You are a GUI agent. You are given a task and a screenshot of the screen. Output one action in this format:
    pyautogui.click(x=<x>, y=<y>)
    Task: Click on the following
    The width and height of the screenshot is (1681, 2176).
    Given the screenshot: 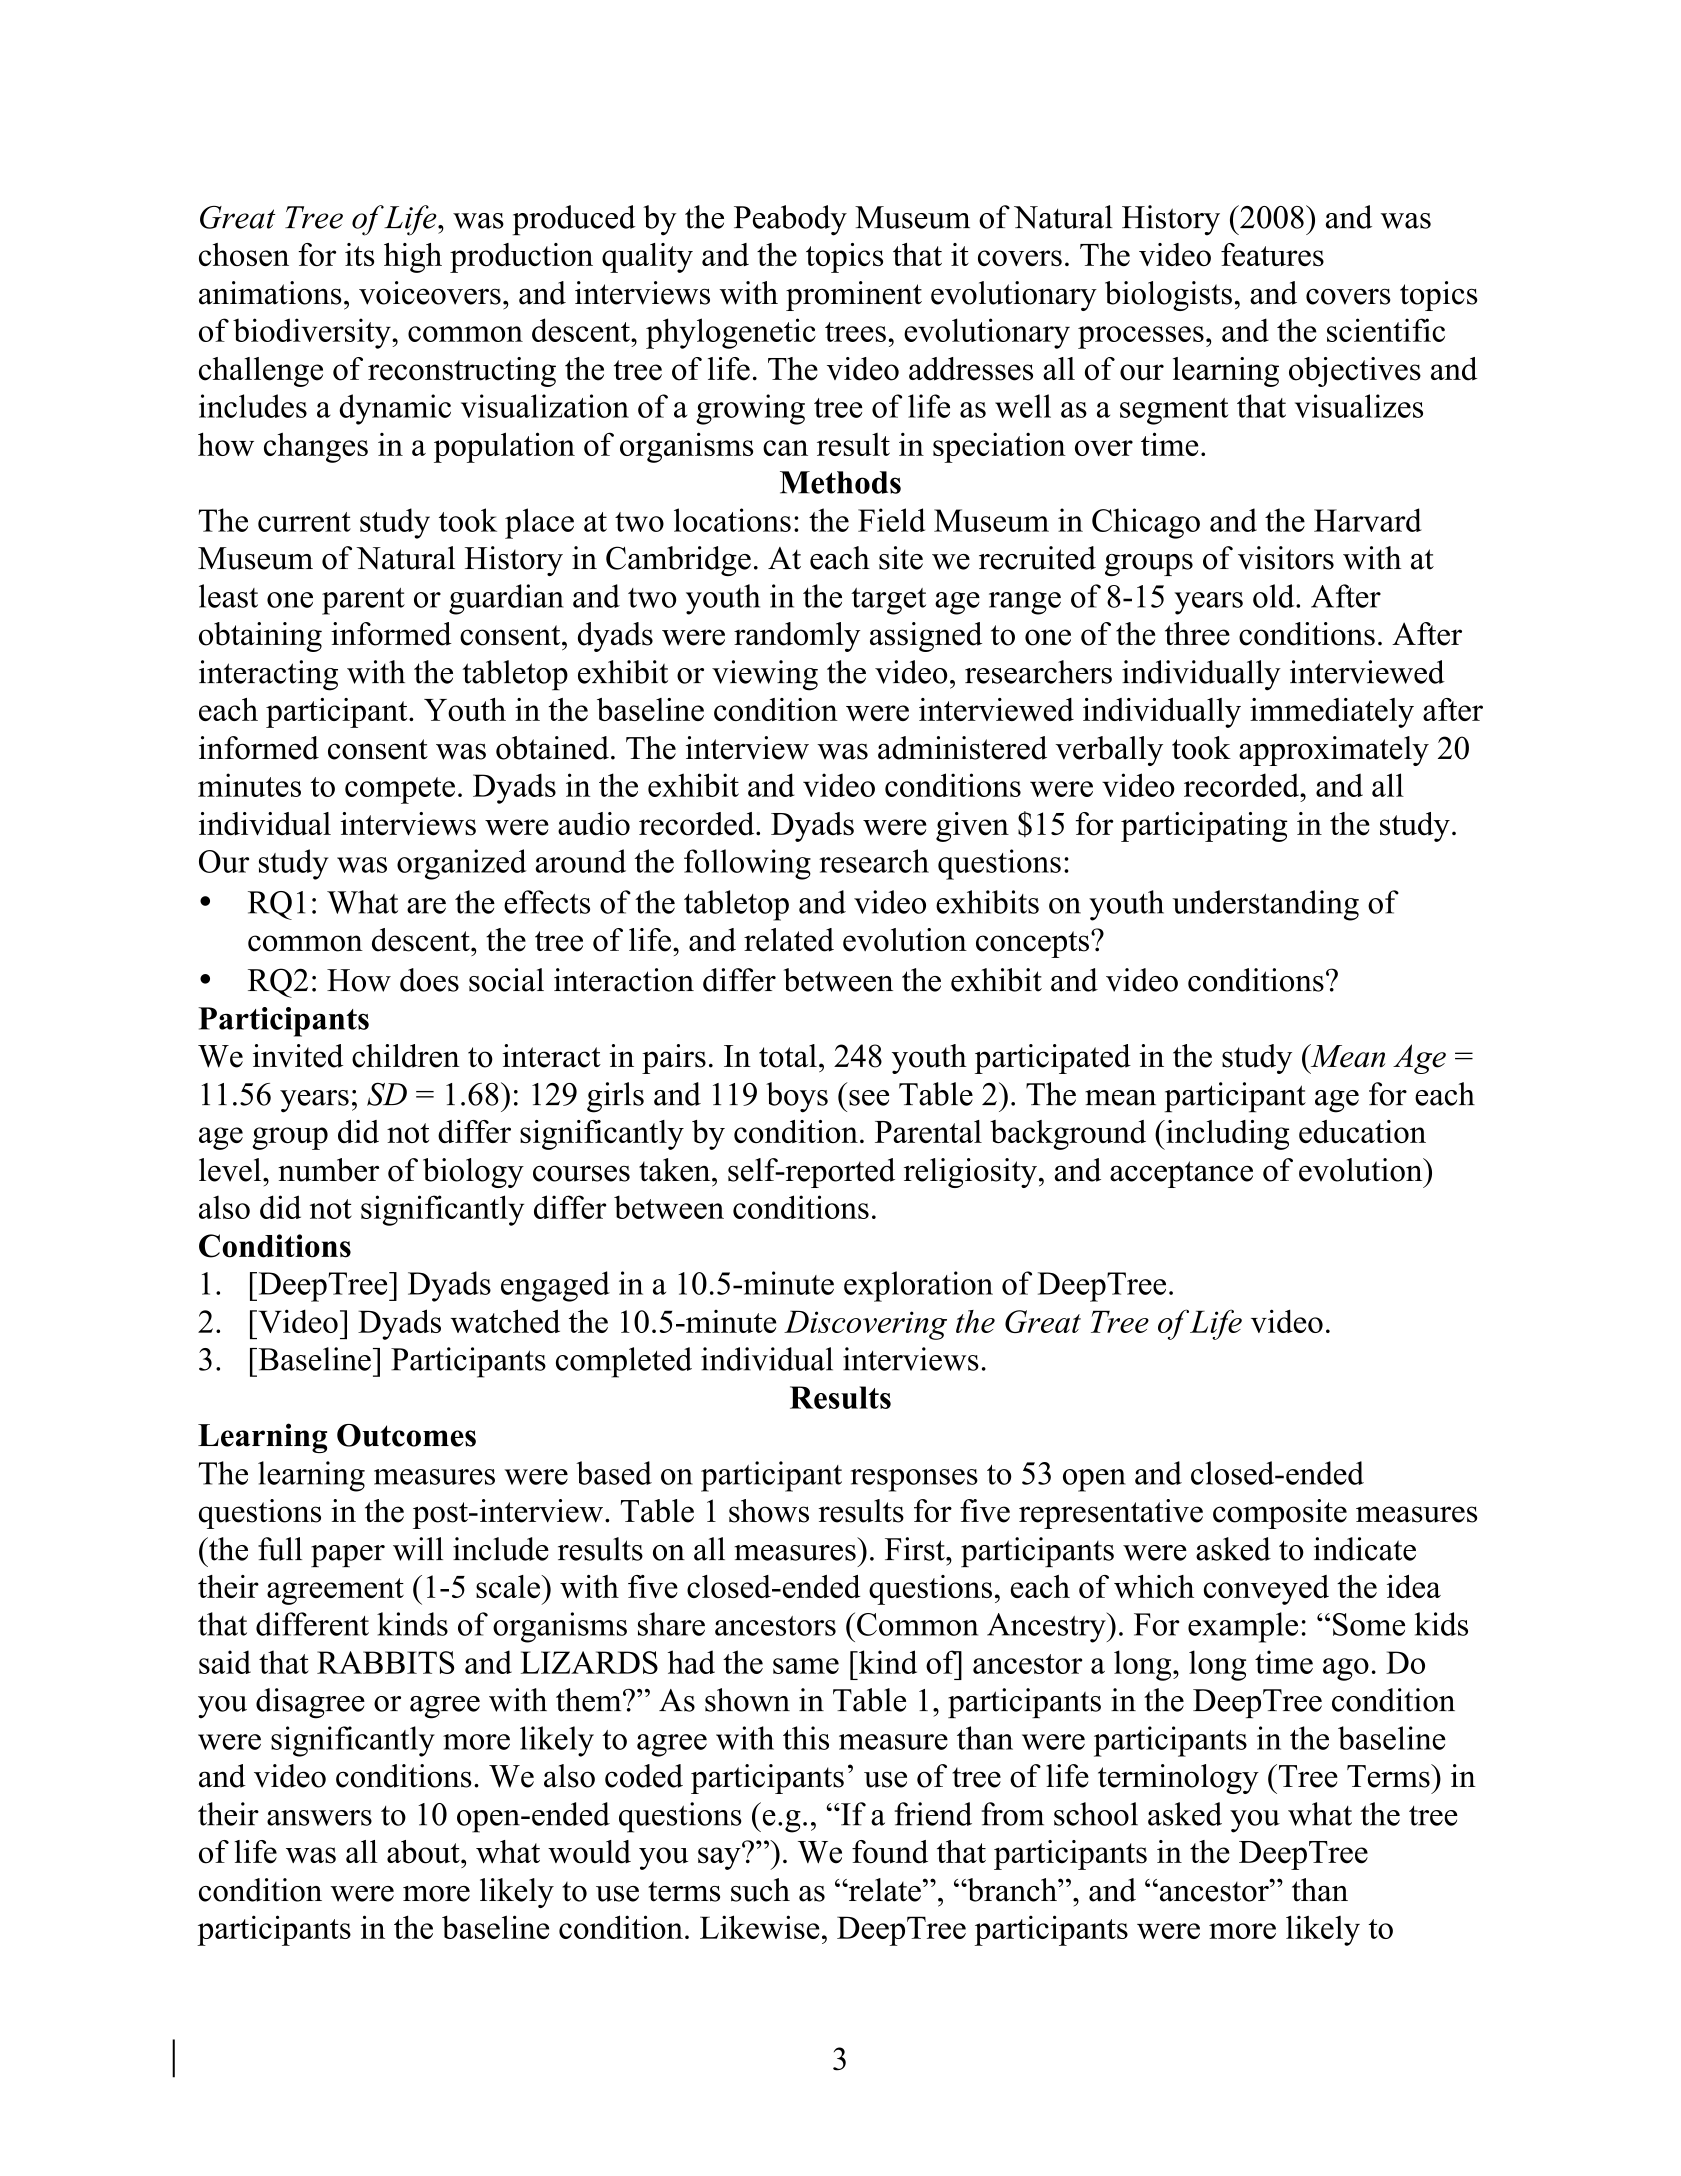 What is the action you would take?
    pyautogui.click(x=747, y=864)
